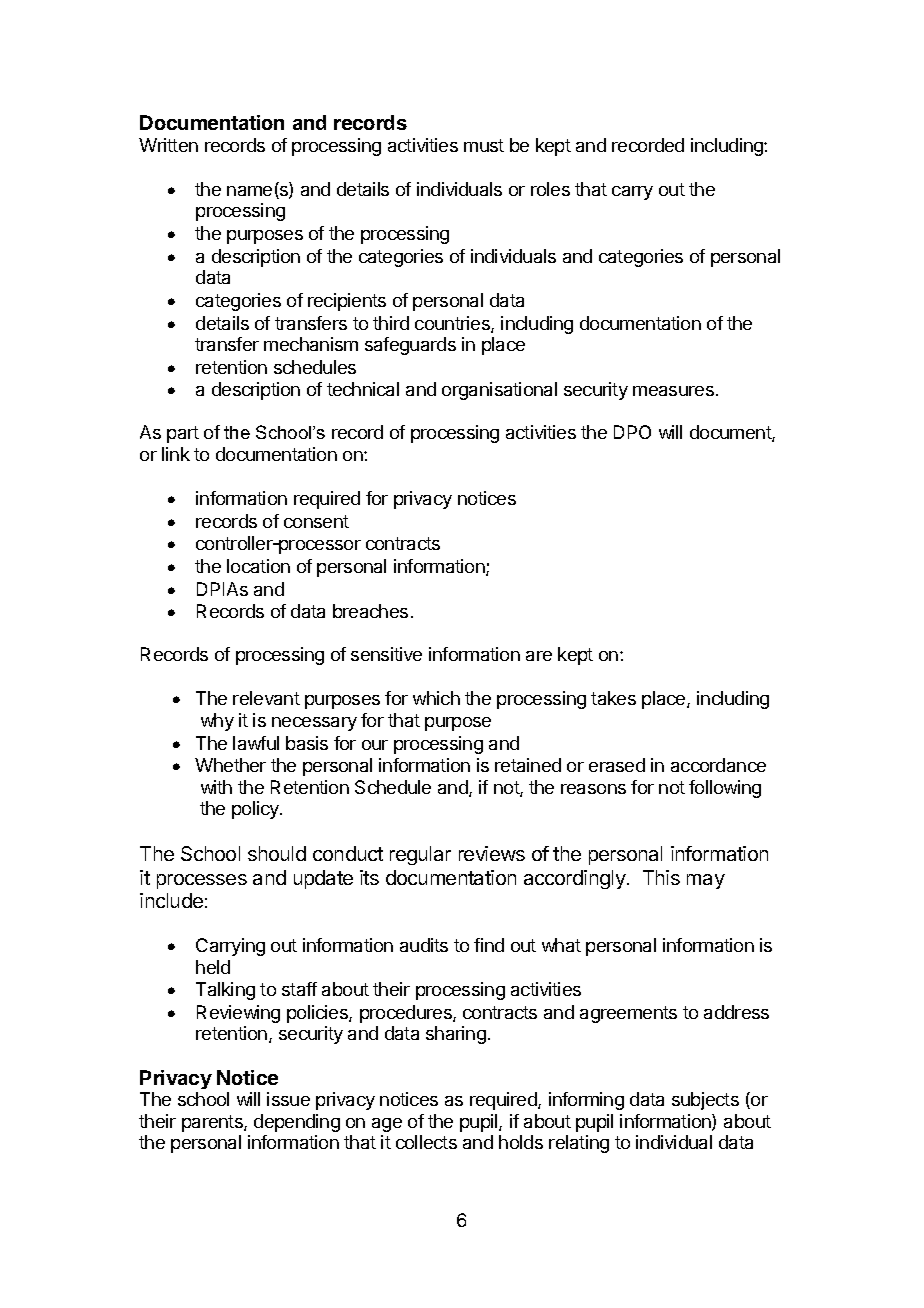 Image resolution: width=924 pixels, height=1308 pixels. What do you see at coordinates (550, 189) in the document?
I see `roles` at bounding box center [550, 189].
